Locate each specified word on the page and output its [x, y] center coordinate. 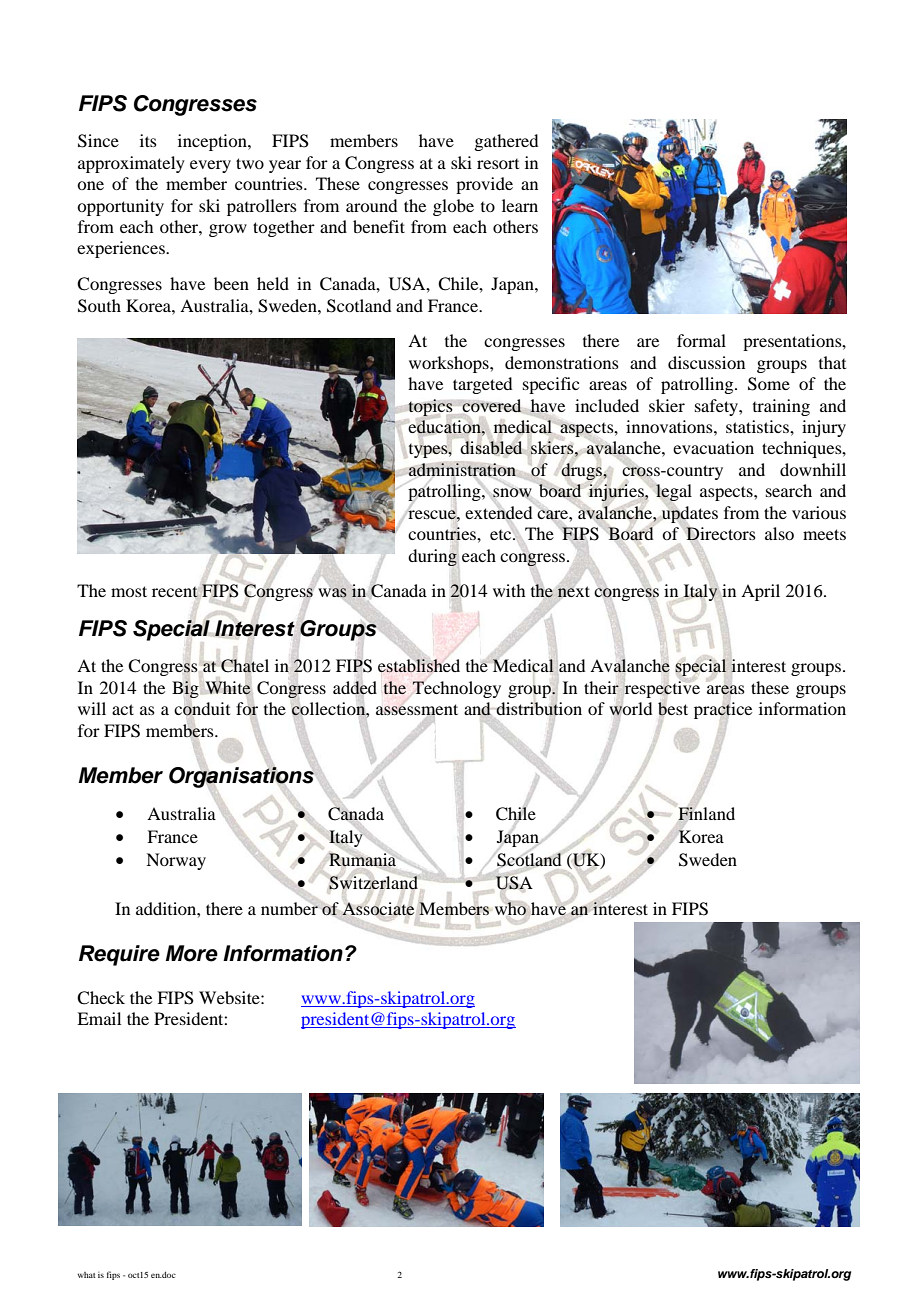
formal [701, 340]
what [87, 1275]
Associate [378, 909]
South [99, 306]
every [210, 166]
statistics [758, 426]
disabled [491, 448]
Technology [457, 689]
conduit [202, 709]
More [192, 953]
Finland [706, 814]
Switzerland [373, 881]
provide [484, 185]
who [511, 908]
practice [723, 710]
